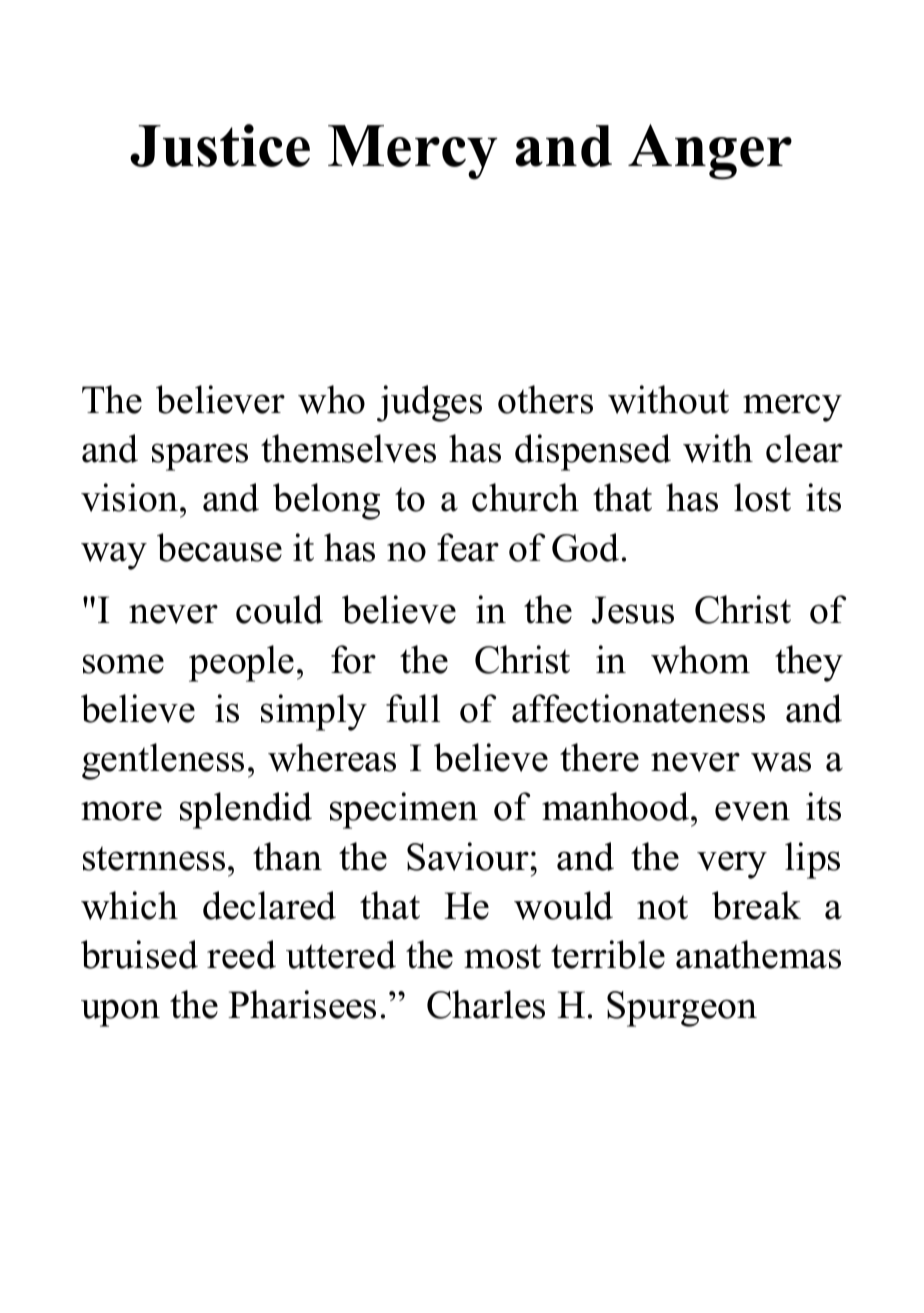 This screenshot has width=924, height=1313. I want to click on gentleness, so click(163, 761).
